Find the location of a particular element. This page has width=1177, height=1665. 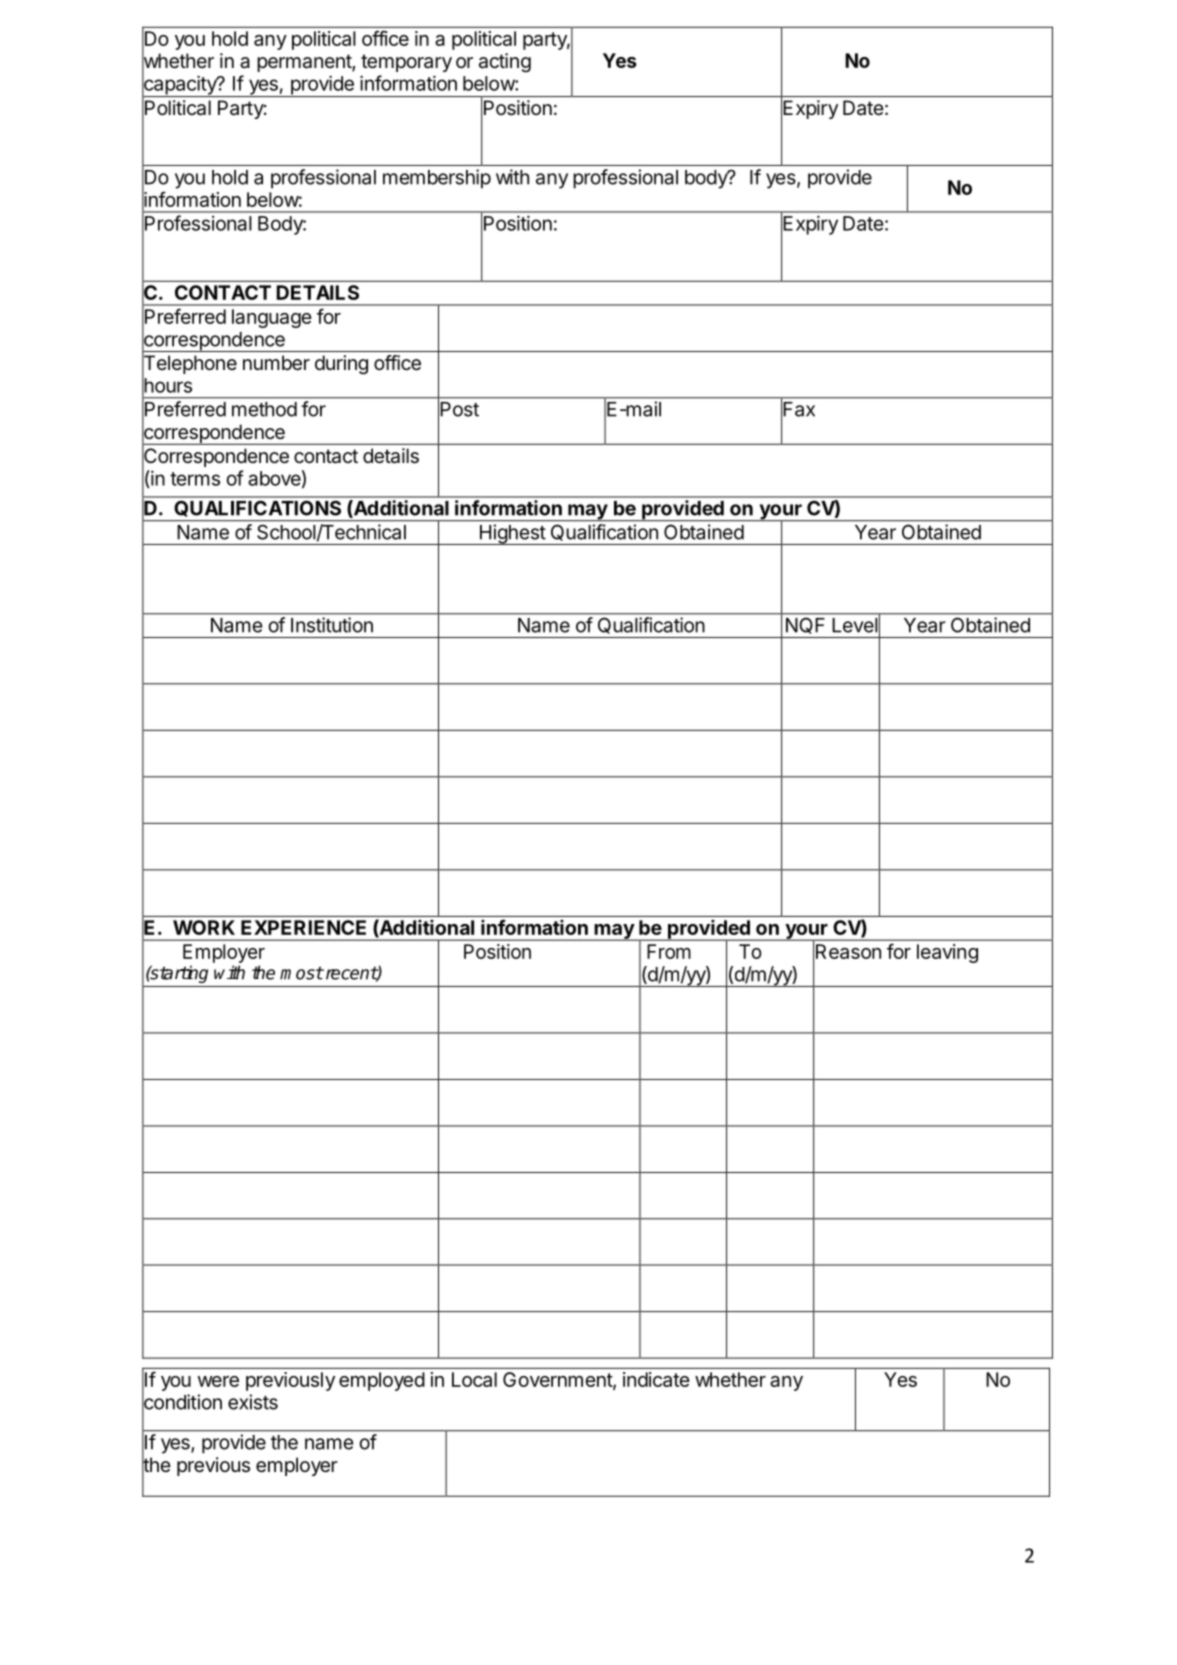

indicate is located at coordinates (656, 1379).
